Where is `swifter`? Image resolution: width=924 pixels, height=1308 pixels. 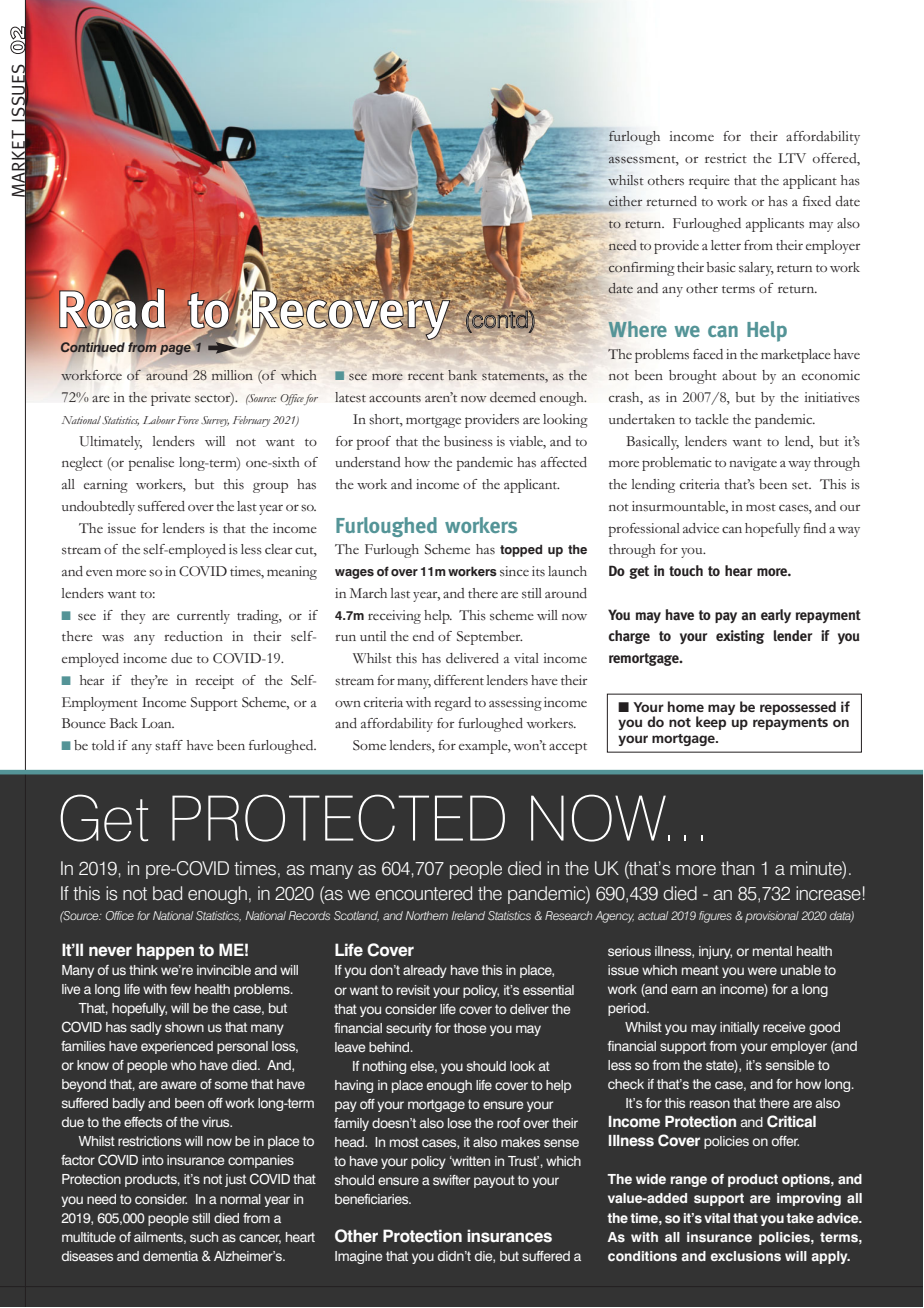
swifter is located at coordinates (451, 1180).
